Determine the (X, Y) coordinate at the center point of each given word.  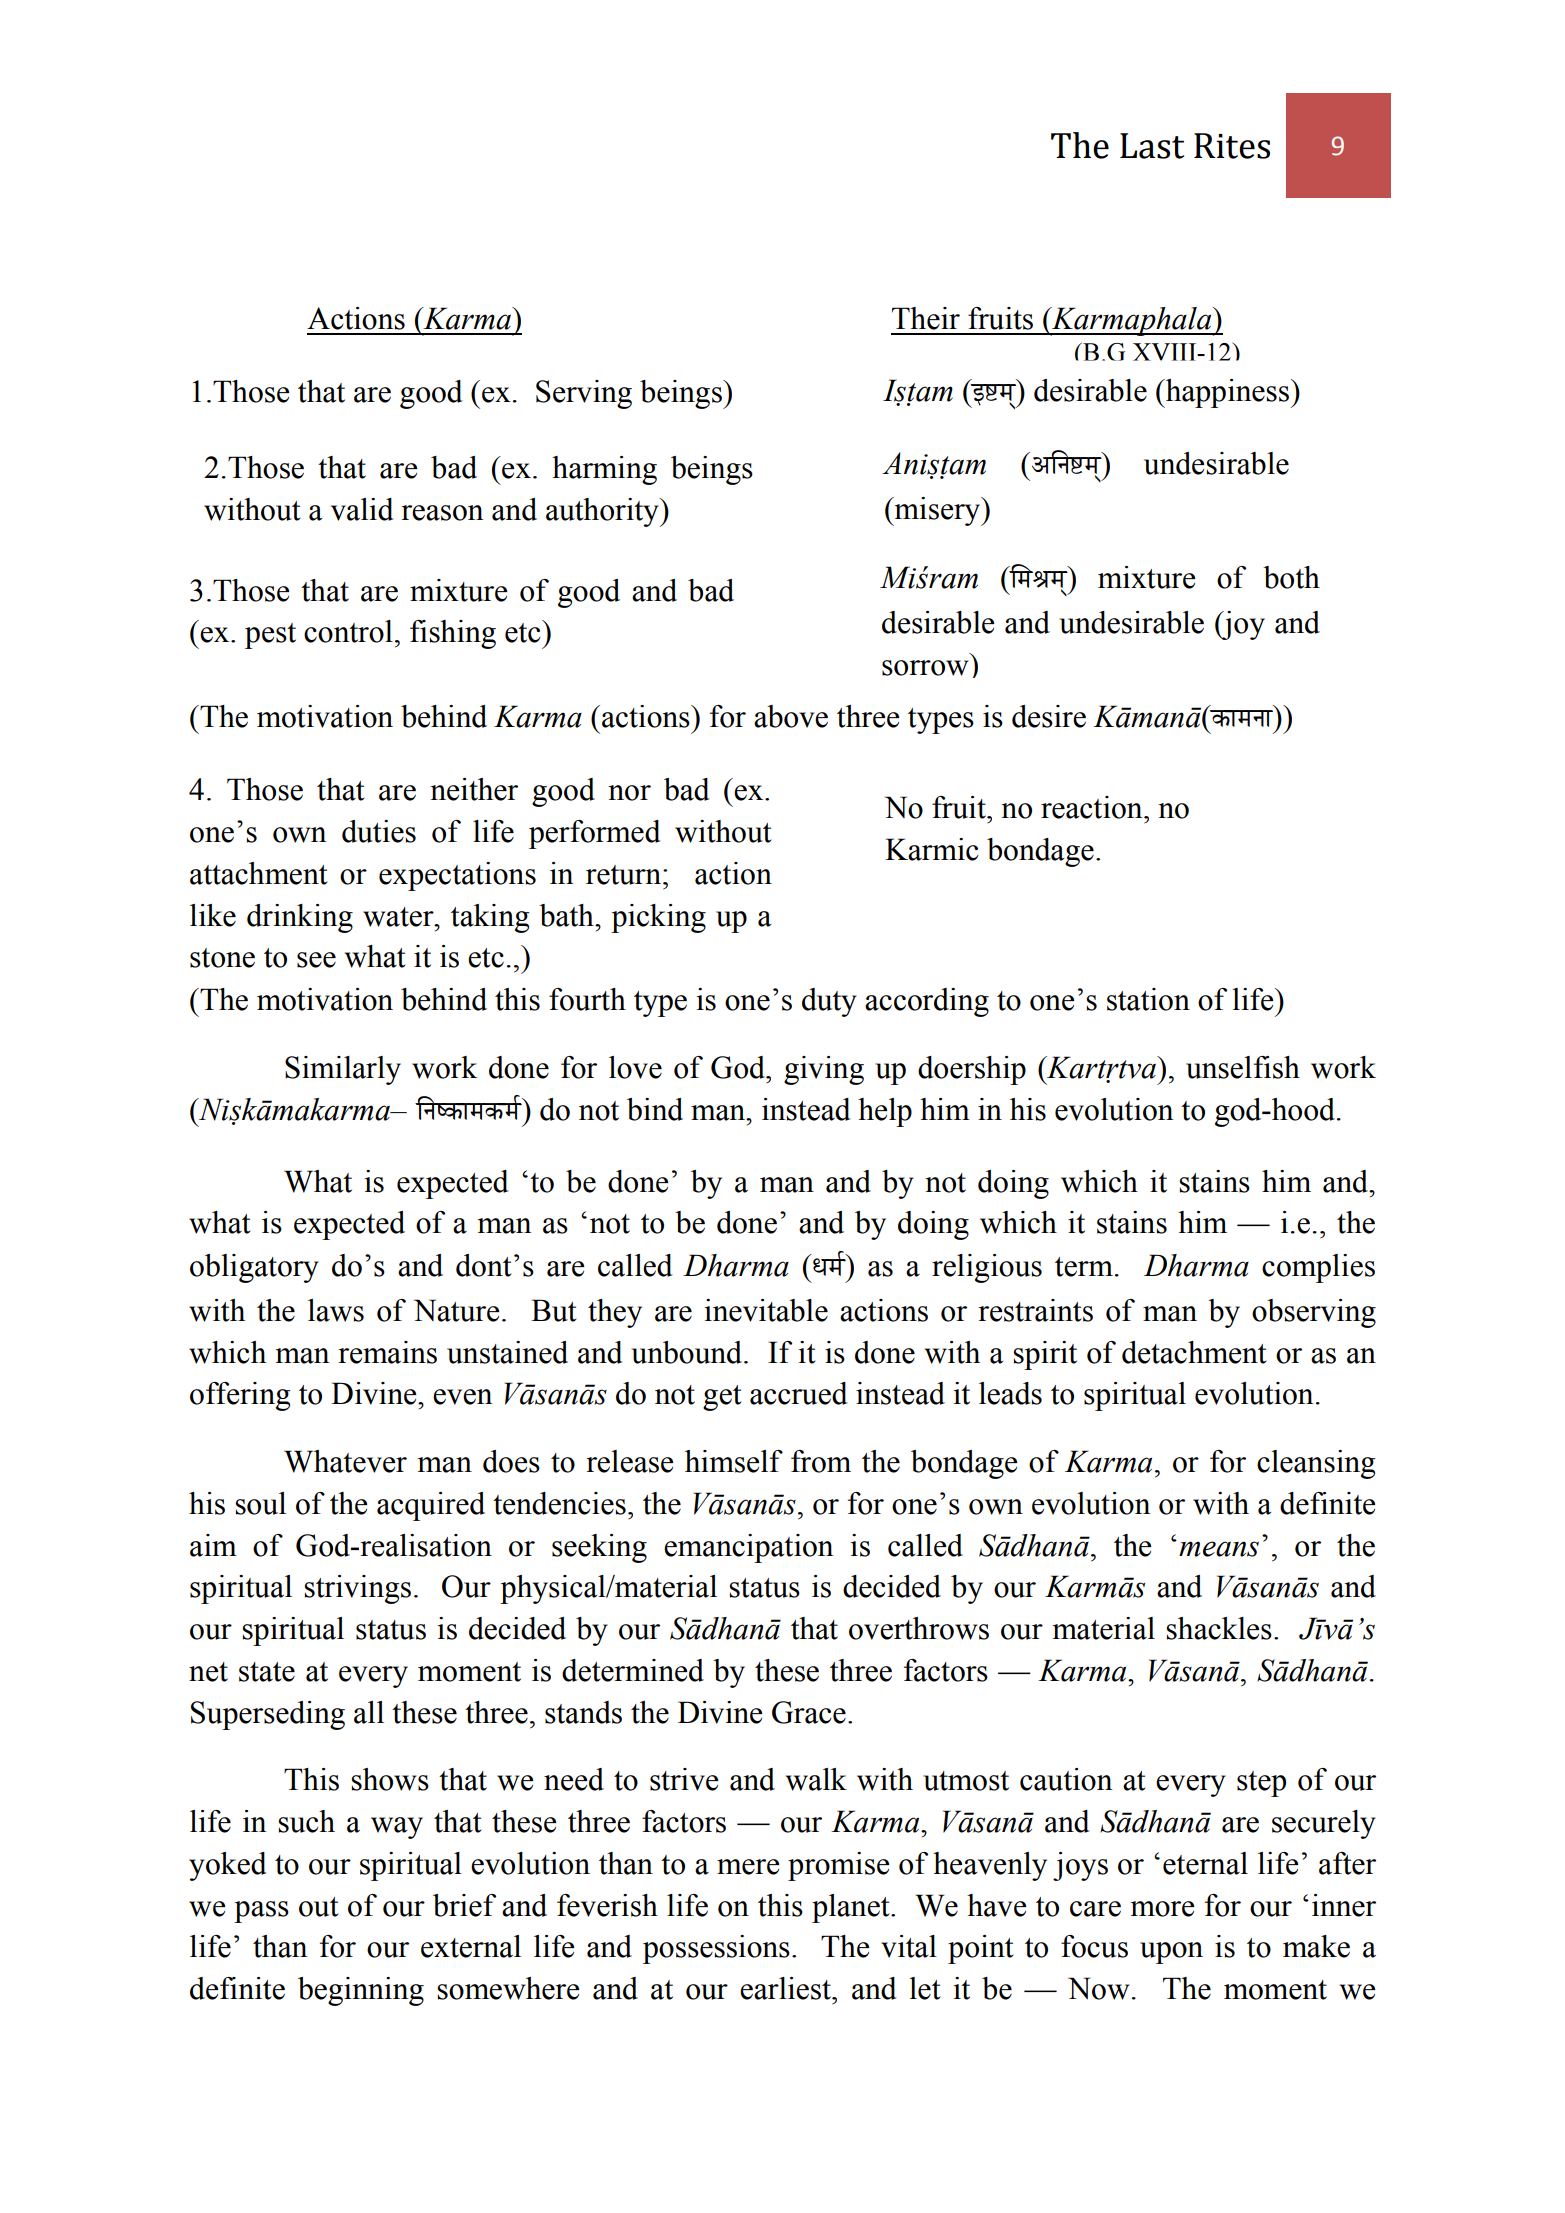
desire (1049, 716)
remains (387, 1352)
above (791, 716)
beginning (361, 1991)
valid (362, 509)
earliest (786, 1988)
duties (379, 831)
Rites (1232, 146)
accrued (799, 1393)
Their (926, 318)
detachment (1194, 1352)
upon (1171, 1953)
